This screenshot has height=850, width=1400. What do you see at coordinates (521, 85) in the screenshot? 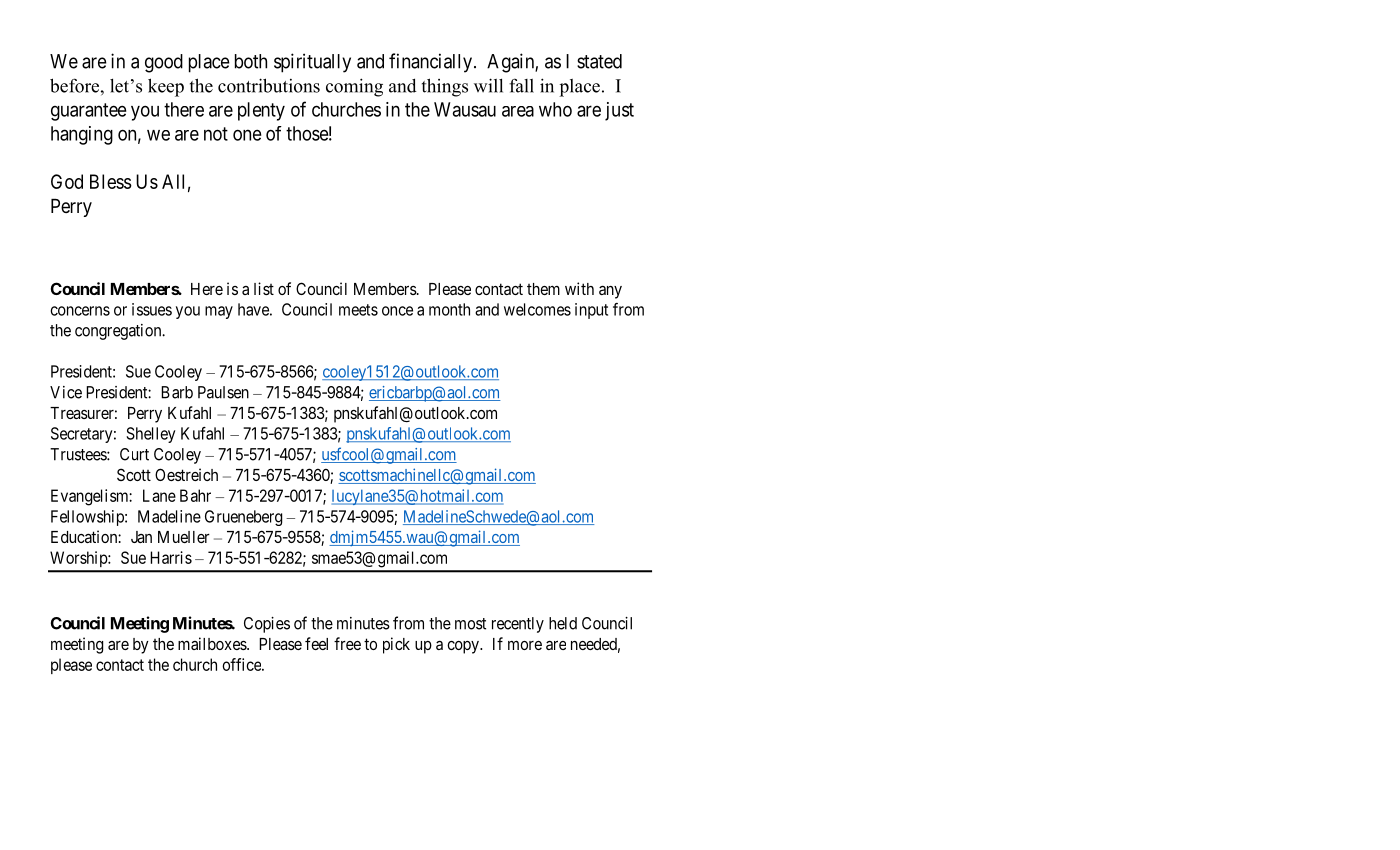
I see `fall` at bounding box center [521, 85].
